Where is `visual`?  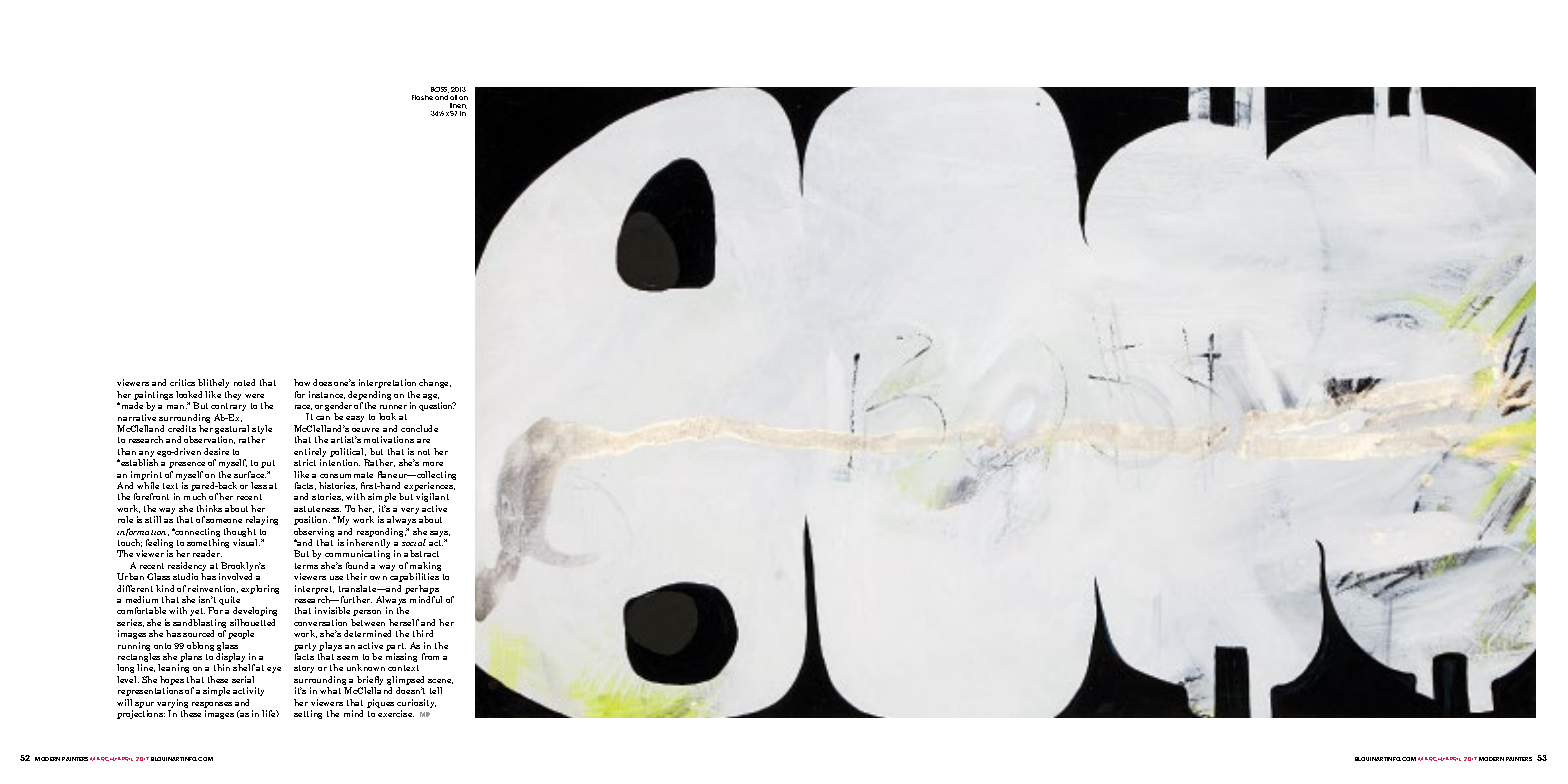
visual is located at coordinates (246, 542).
